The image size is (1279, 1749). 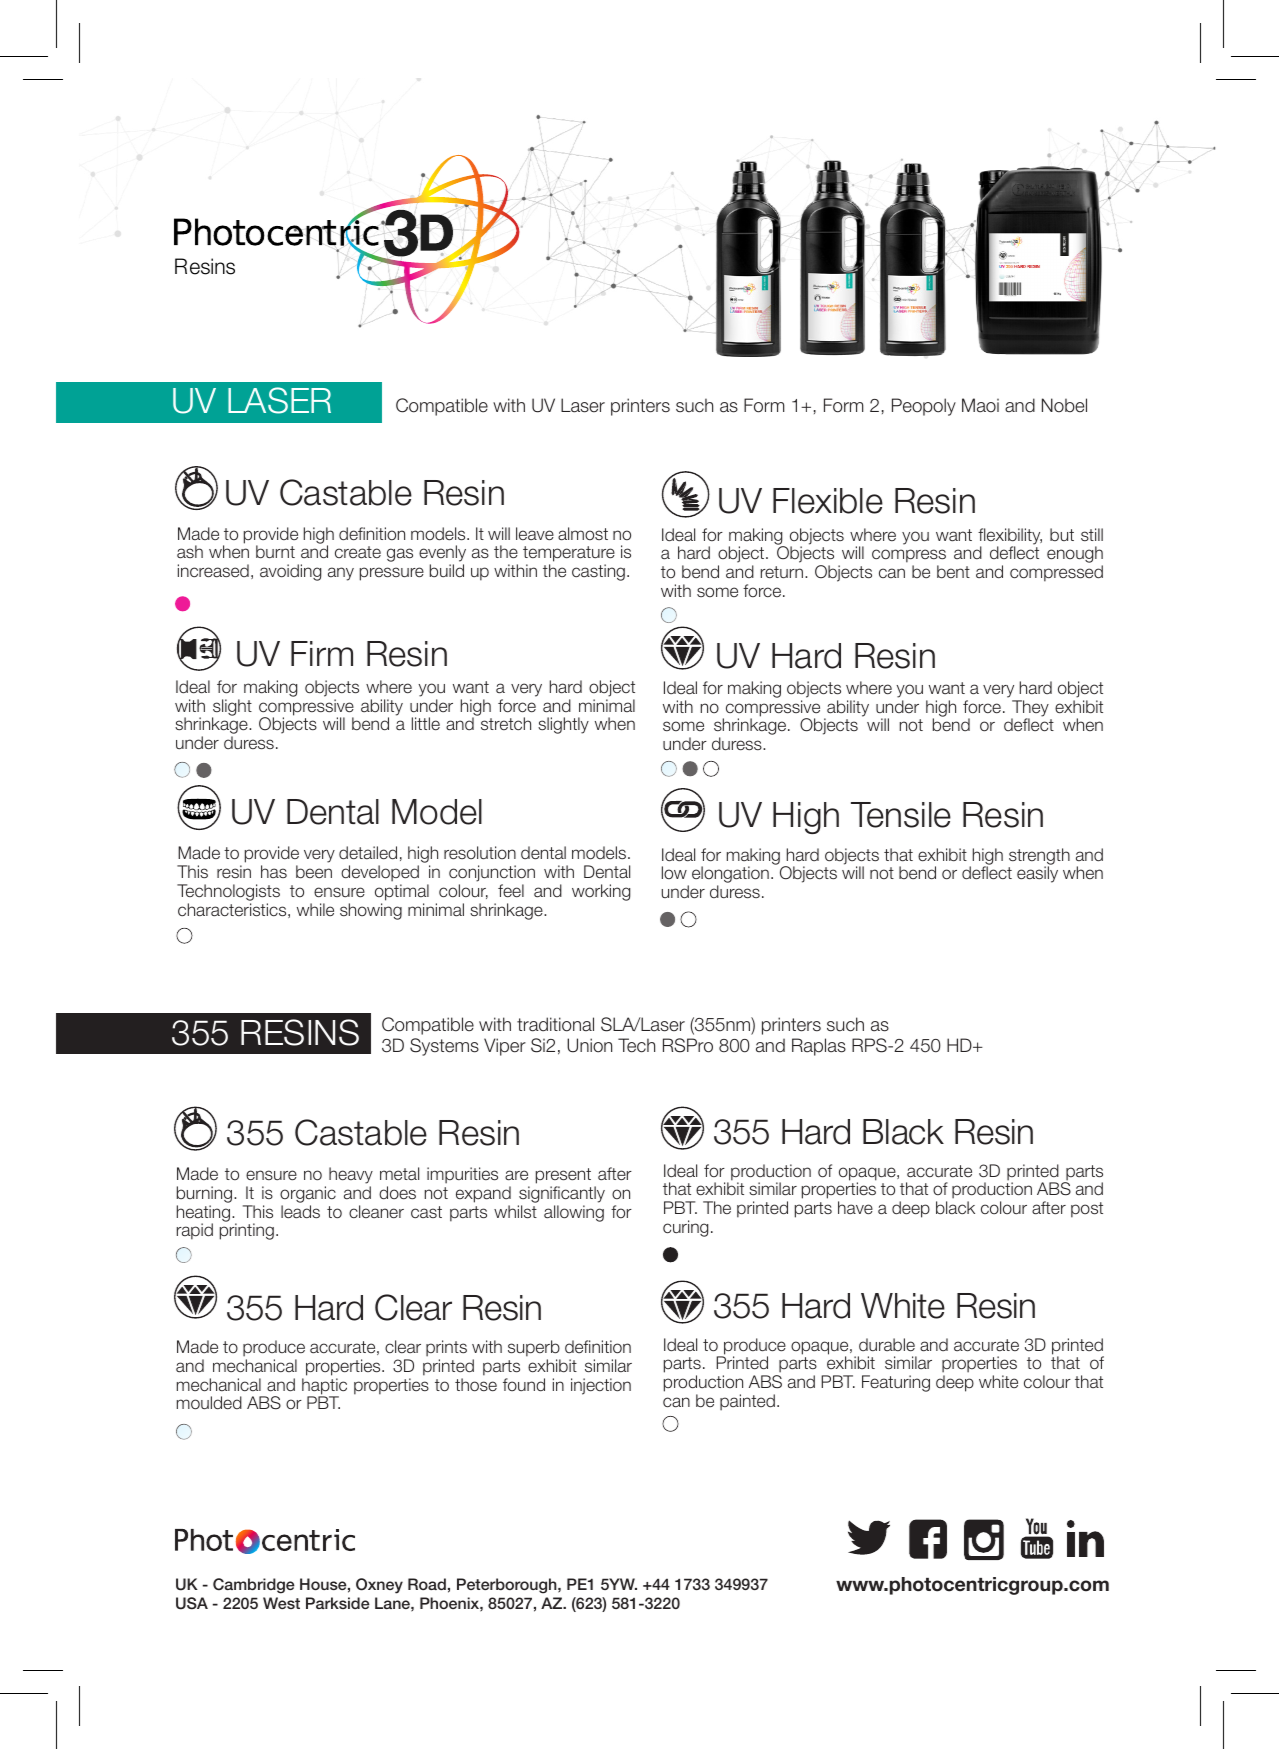 I want to click on Maoi, so click(x=980, y=405).
